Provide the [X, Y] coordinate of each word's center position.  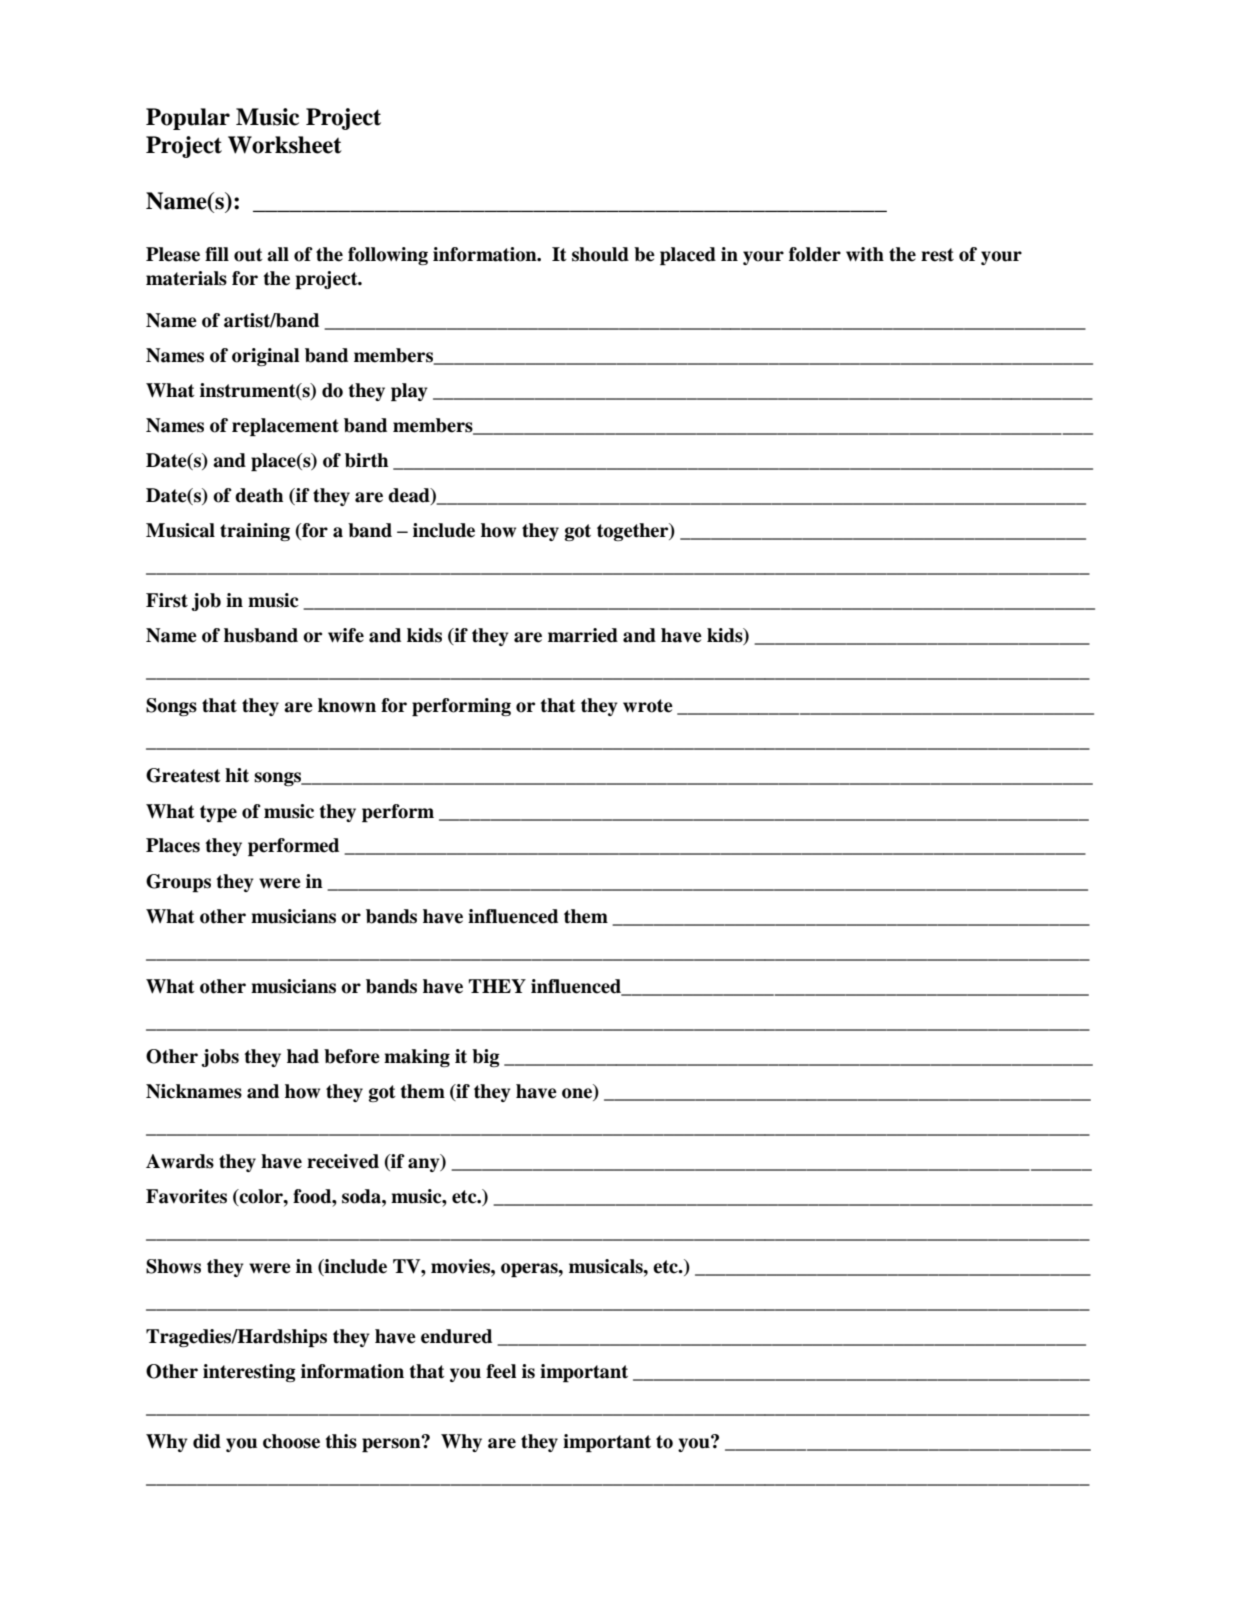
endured [456, 1336]
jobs [220, 1058]
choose [291, 1441]
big [486, 1058]
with [865, 254]
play [409, 392]
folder [815, 254]
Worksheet [285, 145]
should [600, 254]
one [577, 1093]
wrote [648, 706]
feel [501, 1371]
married [583, 635]
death [259, 495]
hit [237, 775]
